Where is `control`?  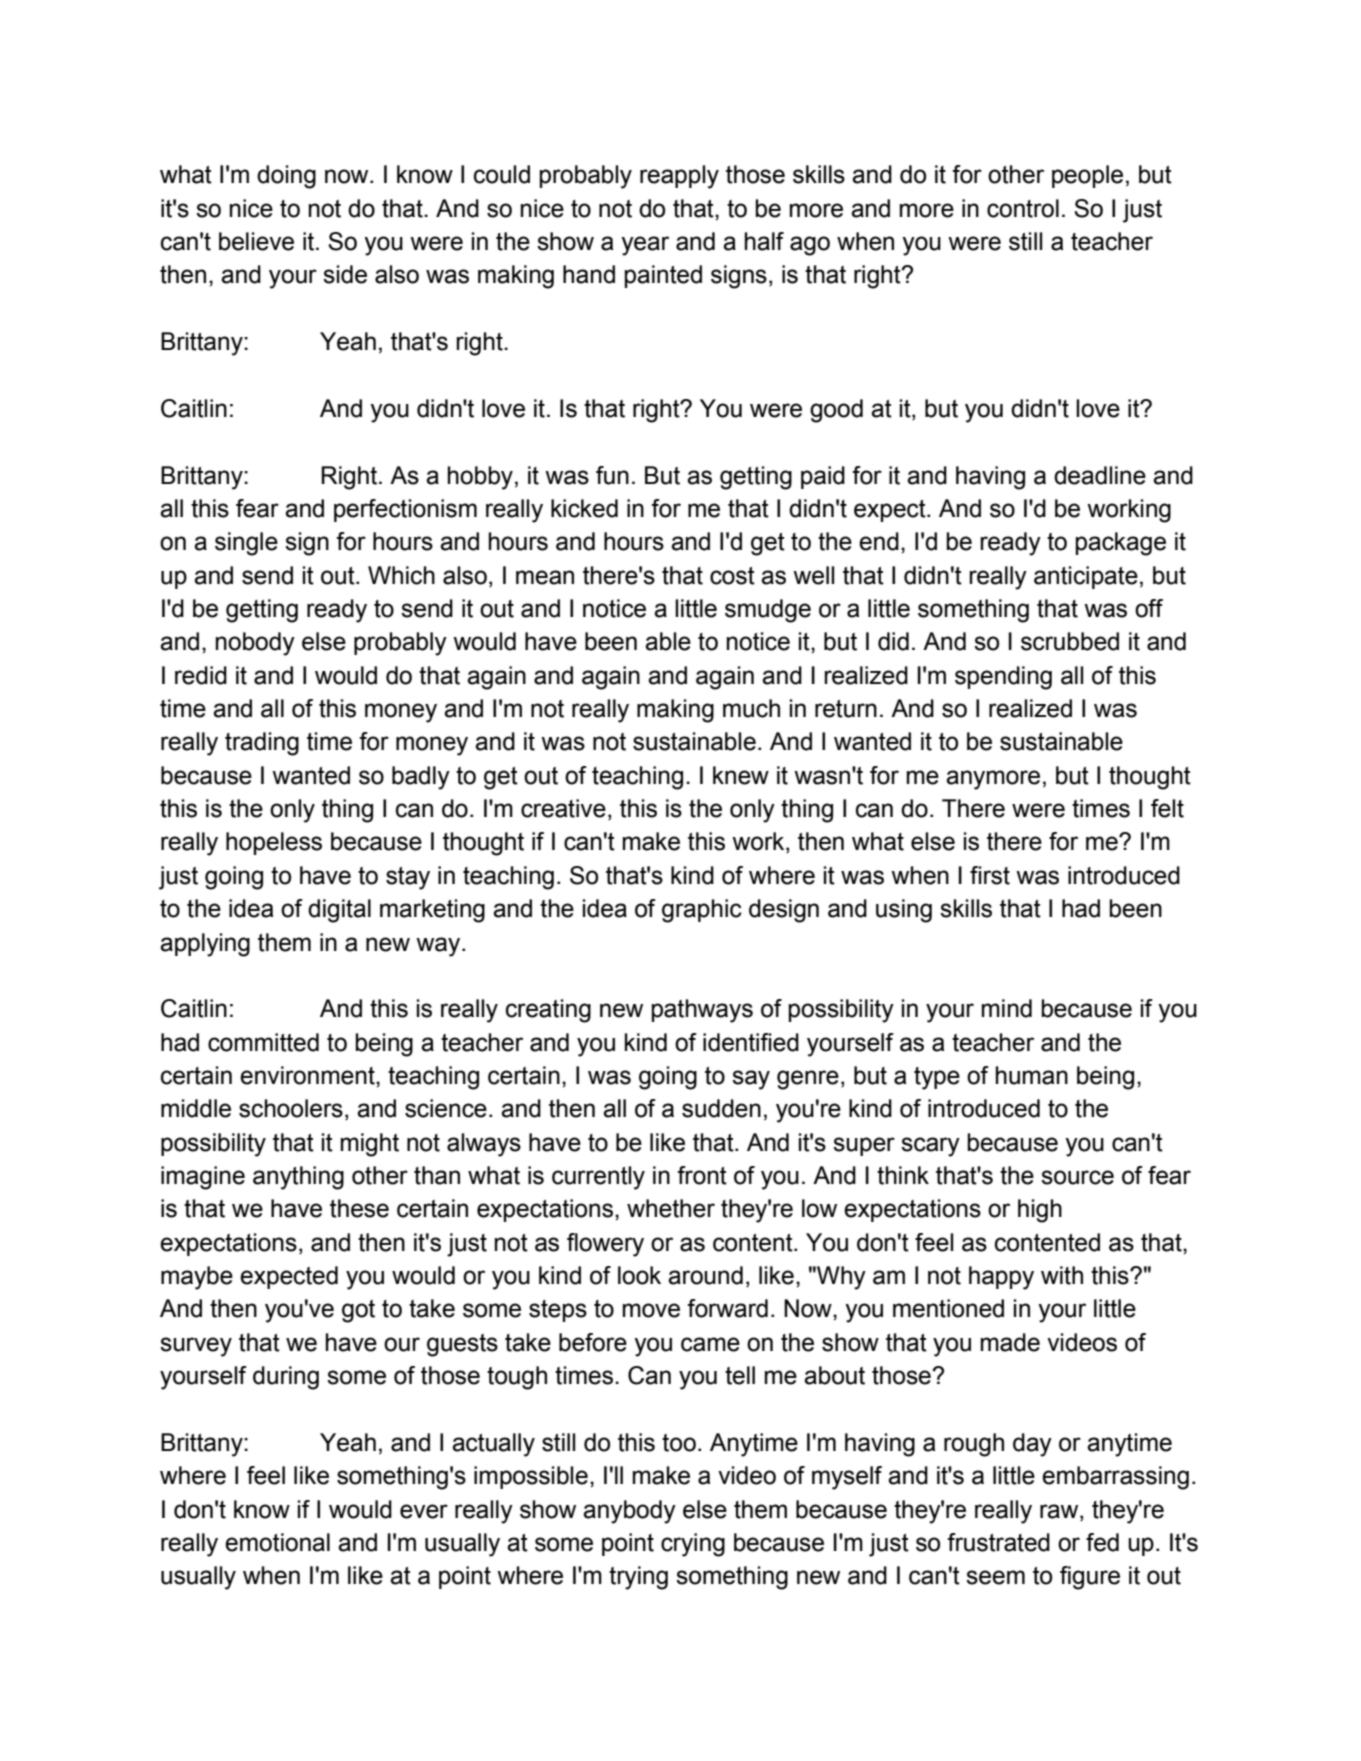
control is located at coordinates (1023, 208).
